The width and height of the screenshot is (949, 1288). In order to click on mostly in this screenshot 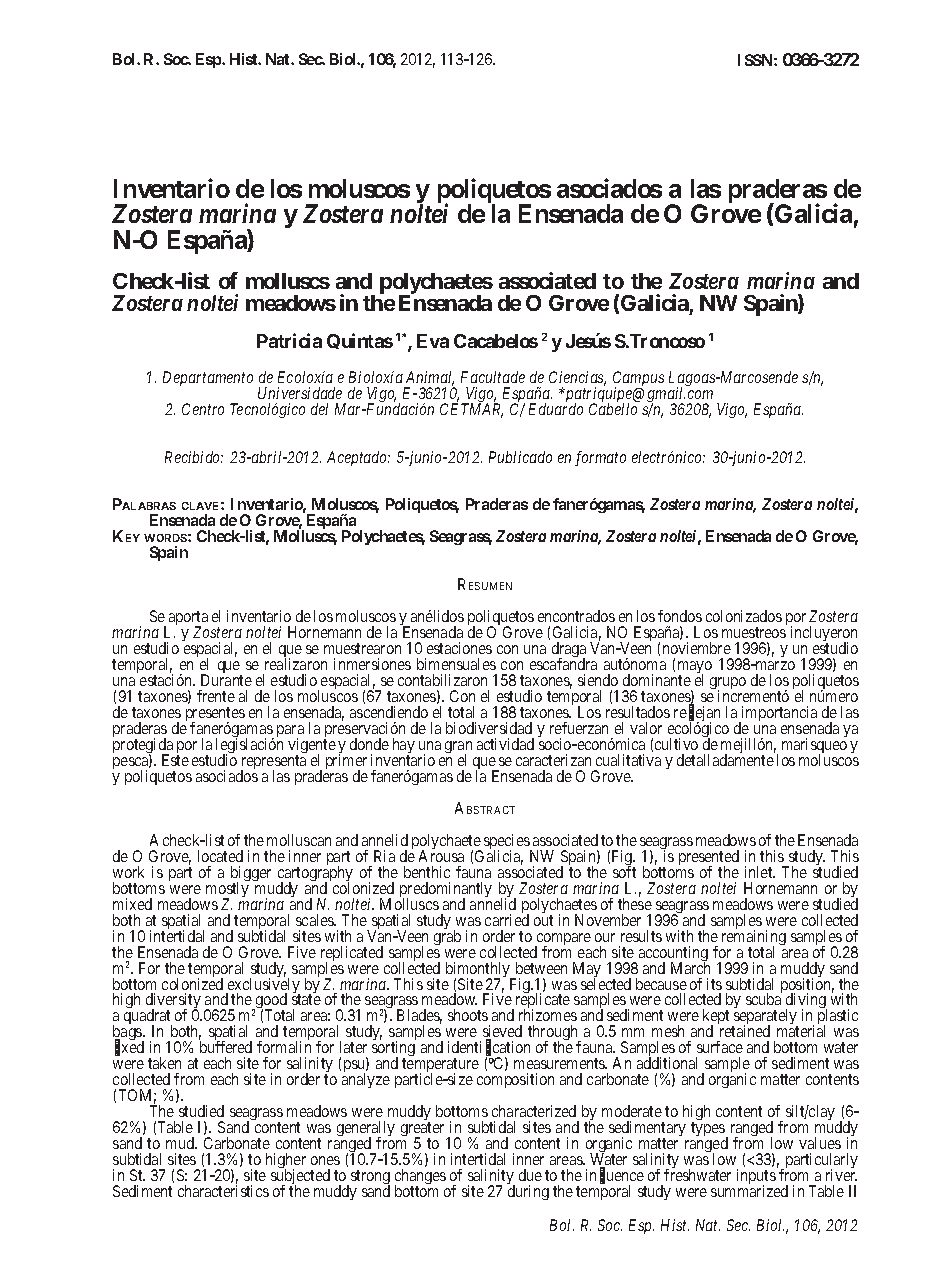, I will do `click(227, 891)`.
